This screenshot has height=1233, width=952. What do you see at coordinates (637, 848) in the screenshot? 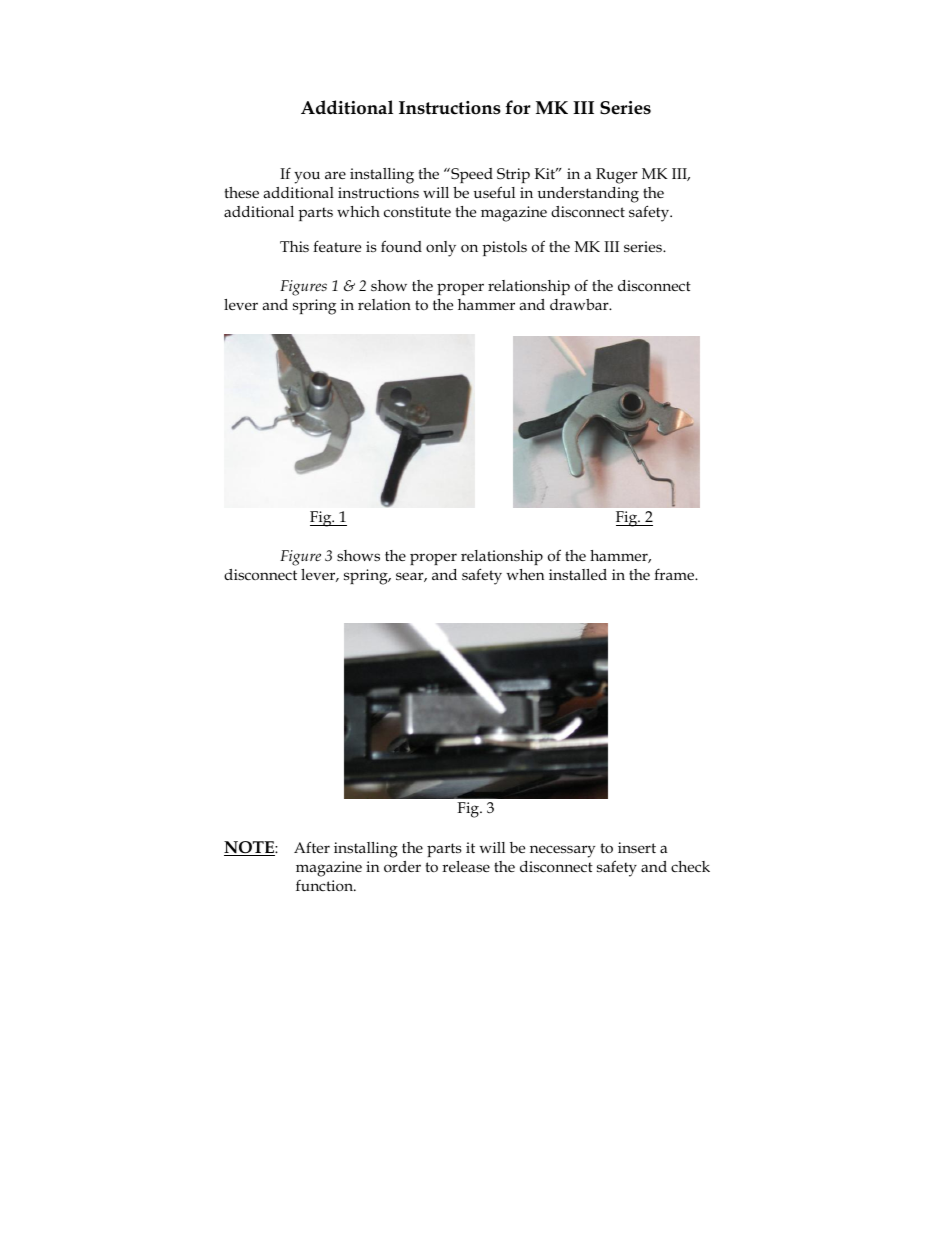
I see `insert` at bounding box center [637, 848].
